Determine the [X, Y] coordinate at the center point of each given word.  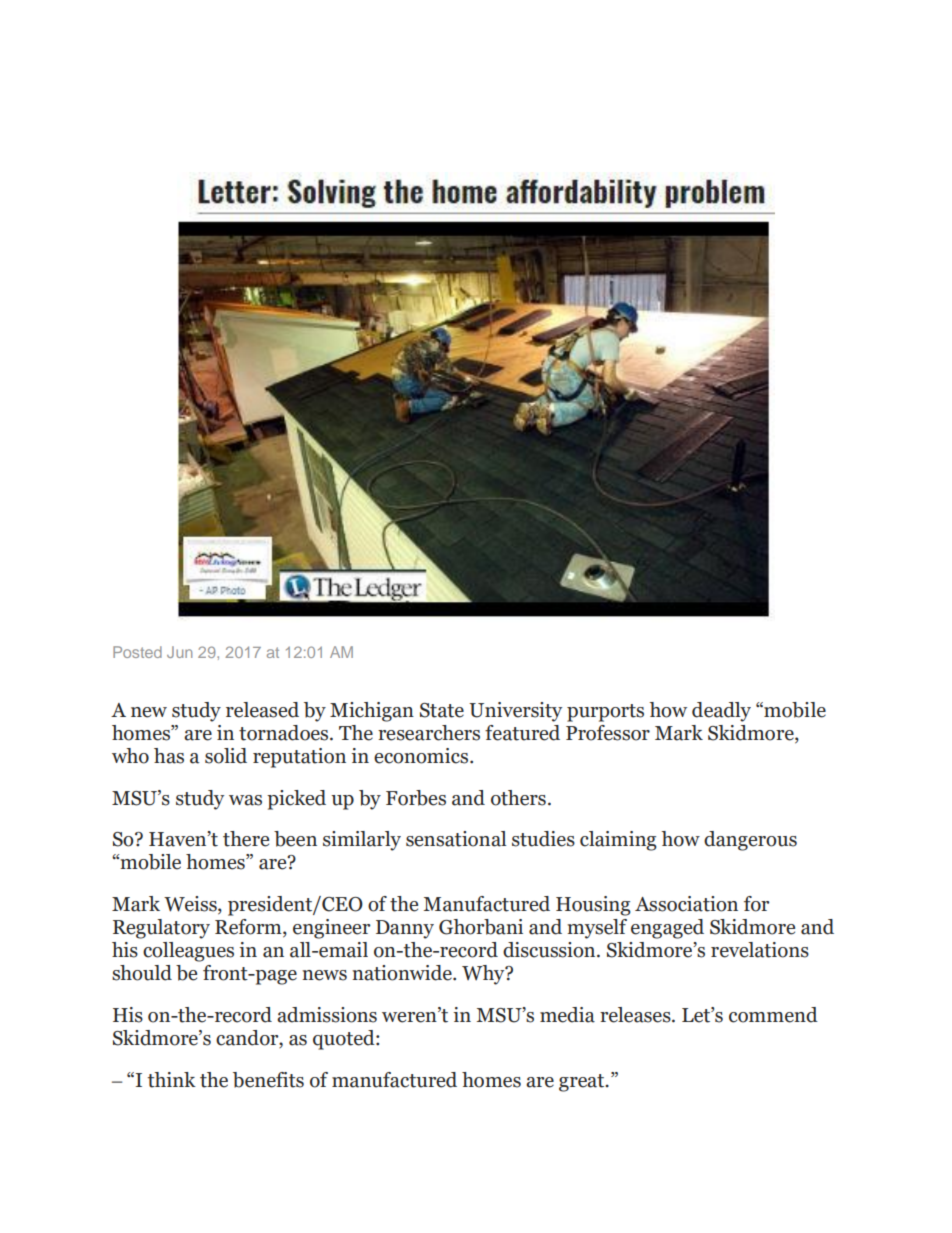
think [171, 1080]
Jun [179, 652]
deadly [721, 712]
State [442, 710]
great [583, 1083]
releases [636, 1015]
